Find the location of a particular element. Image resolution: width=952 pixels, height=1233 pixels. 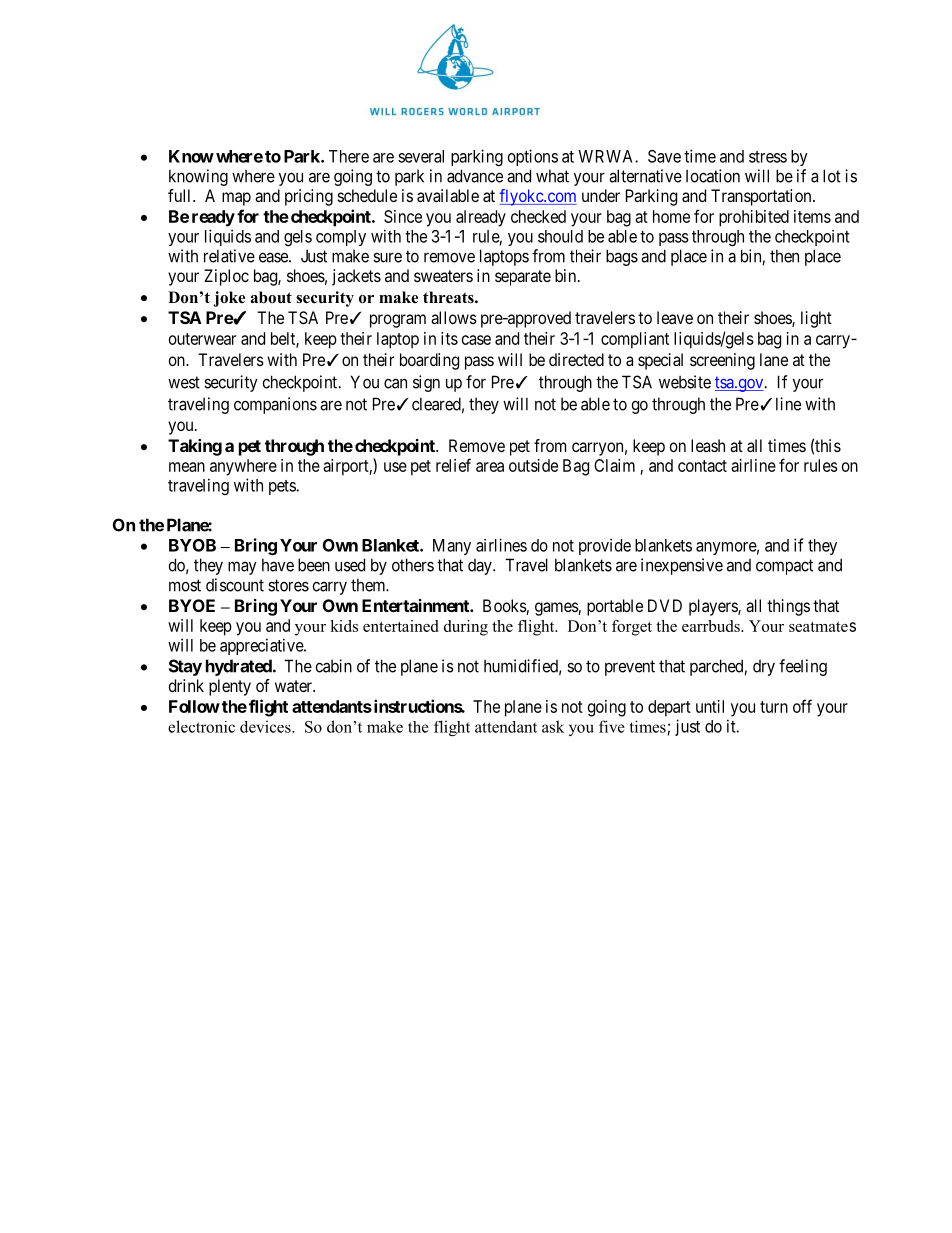

have is located at coordinates (278, 565).
